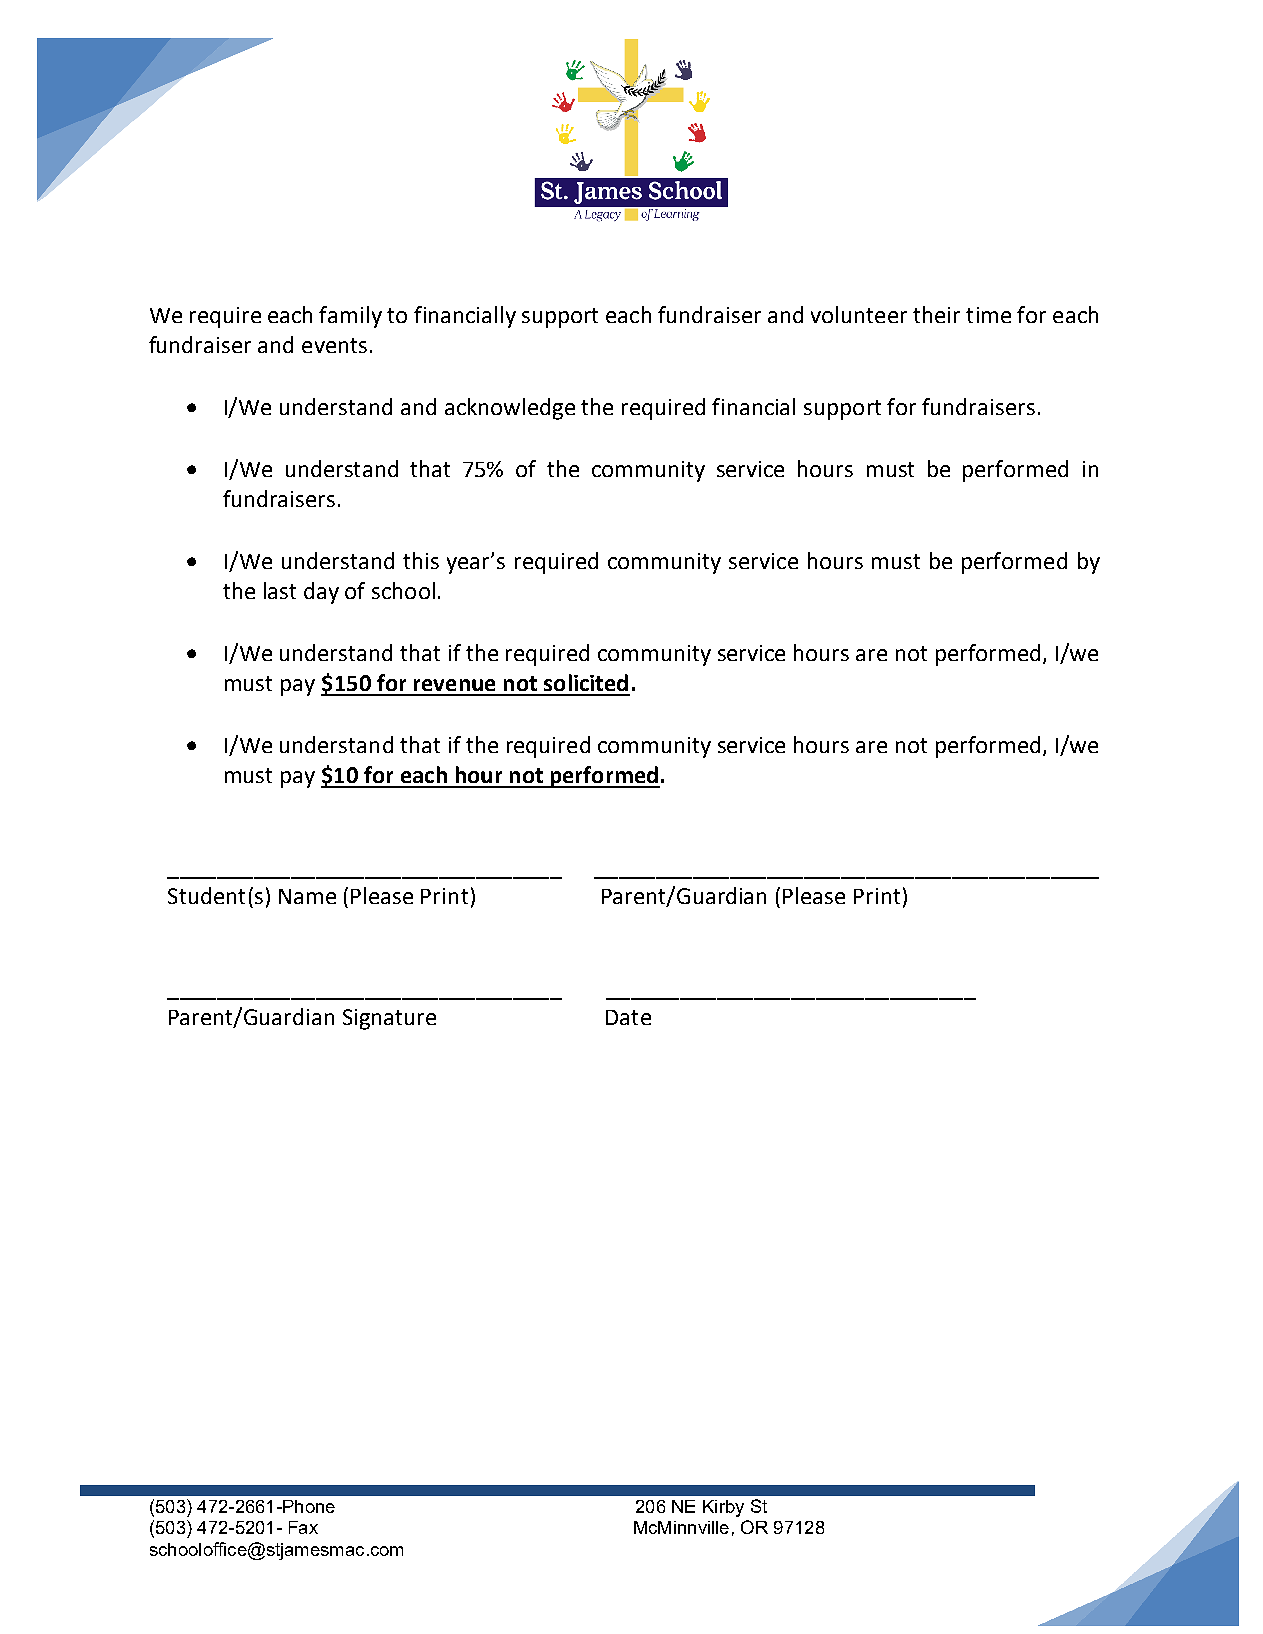  What do you see at coordinates (510, 409) in the document?
I see `acknowledge` at bounding box center [510, 409].
